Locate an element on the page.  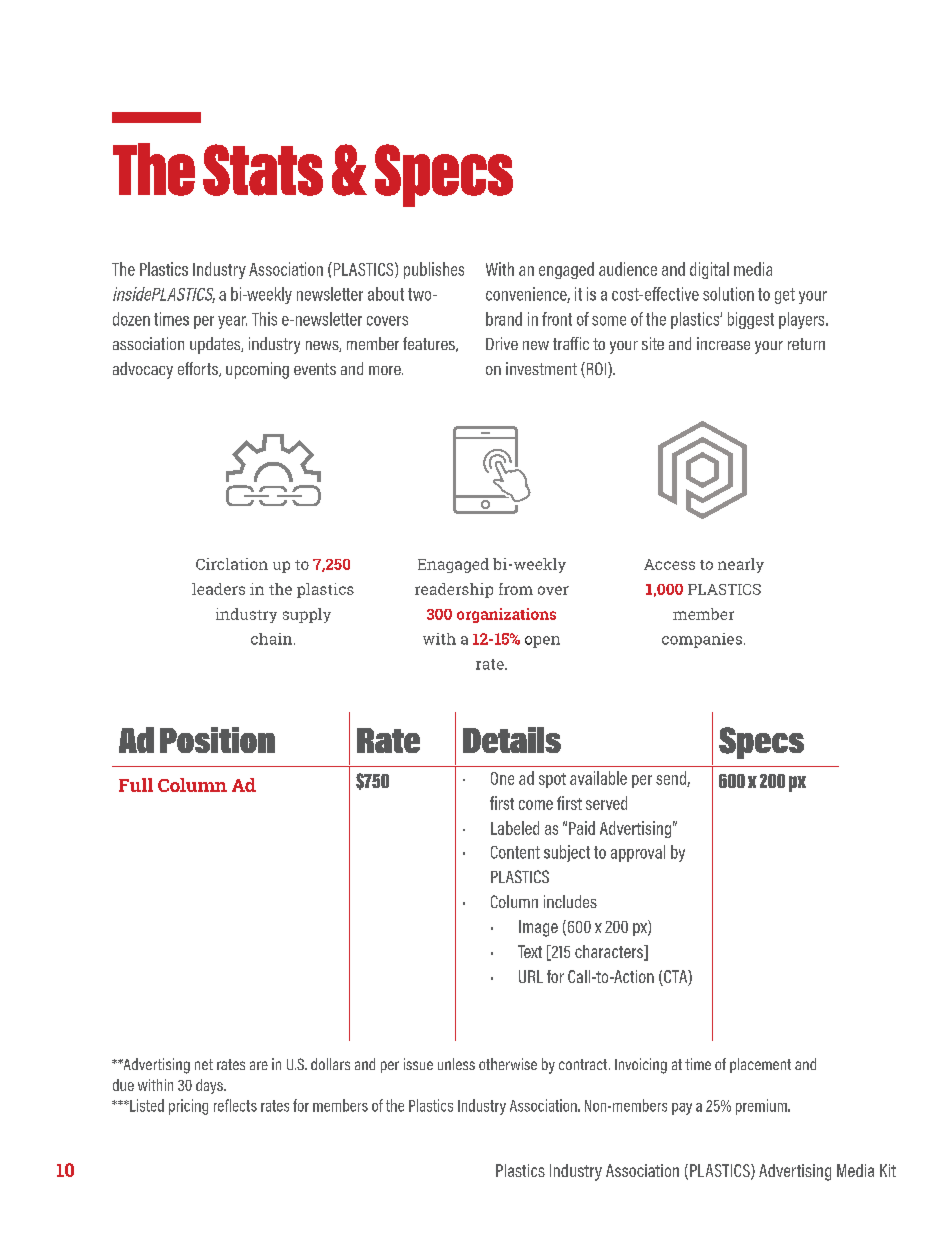
approval is located at coordinates (638, 853).
